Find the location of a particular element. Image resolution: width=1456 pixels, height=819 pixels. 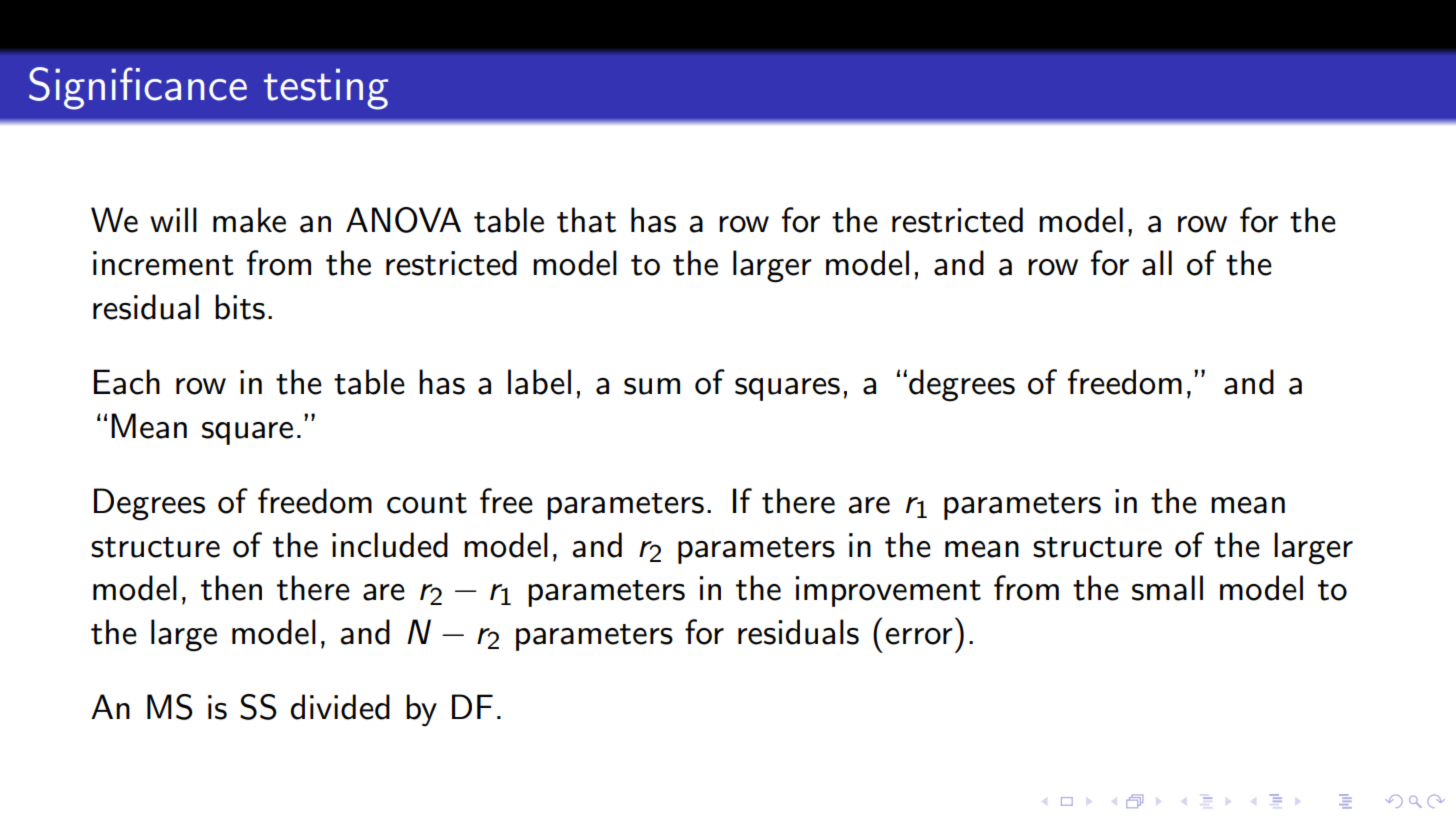

divided is located at coordinates (340, 707).
